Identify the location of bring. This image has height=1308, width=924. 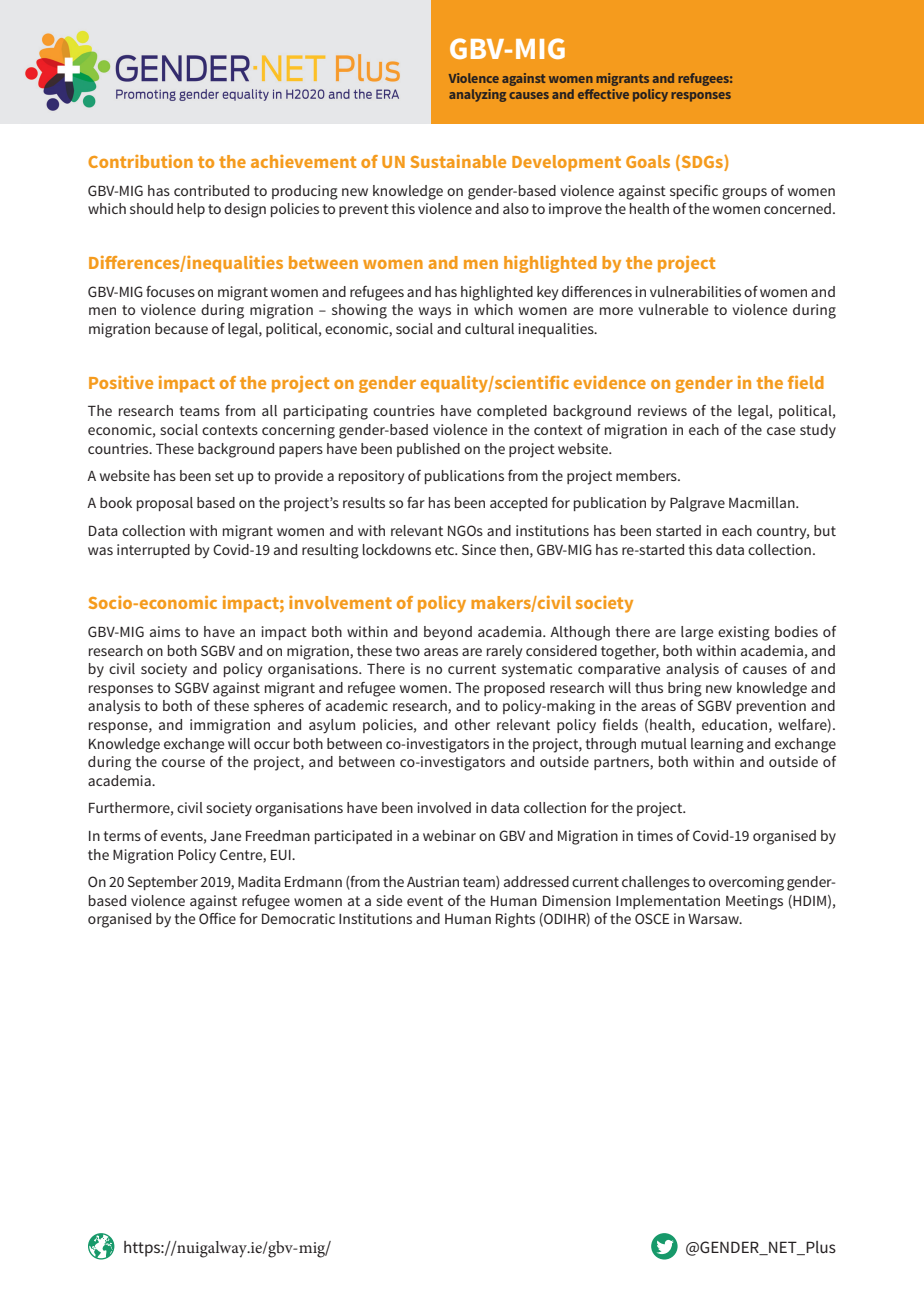
(685, 689).
